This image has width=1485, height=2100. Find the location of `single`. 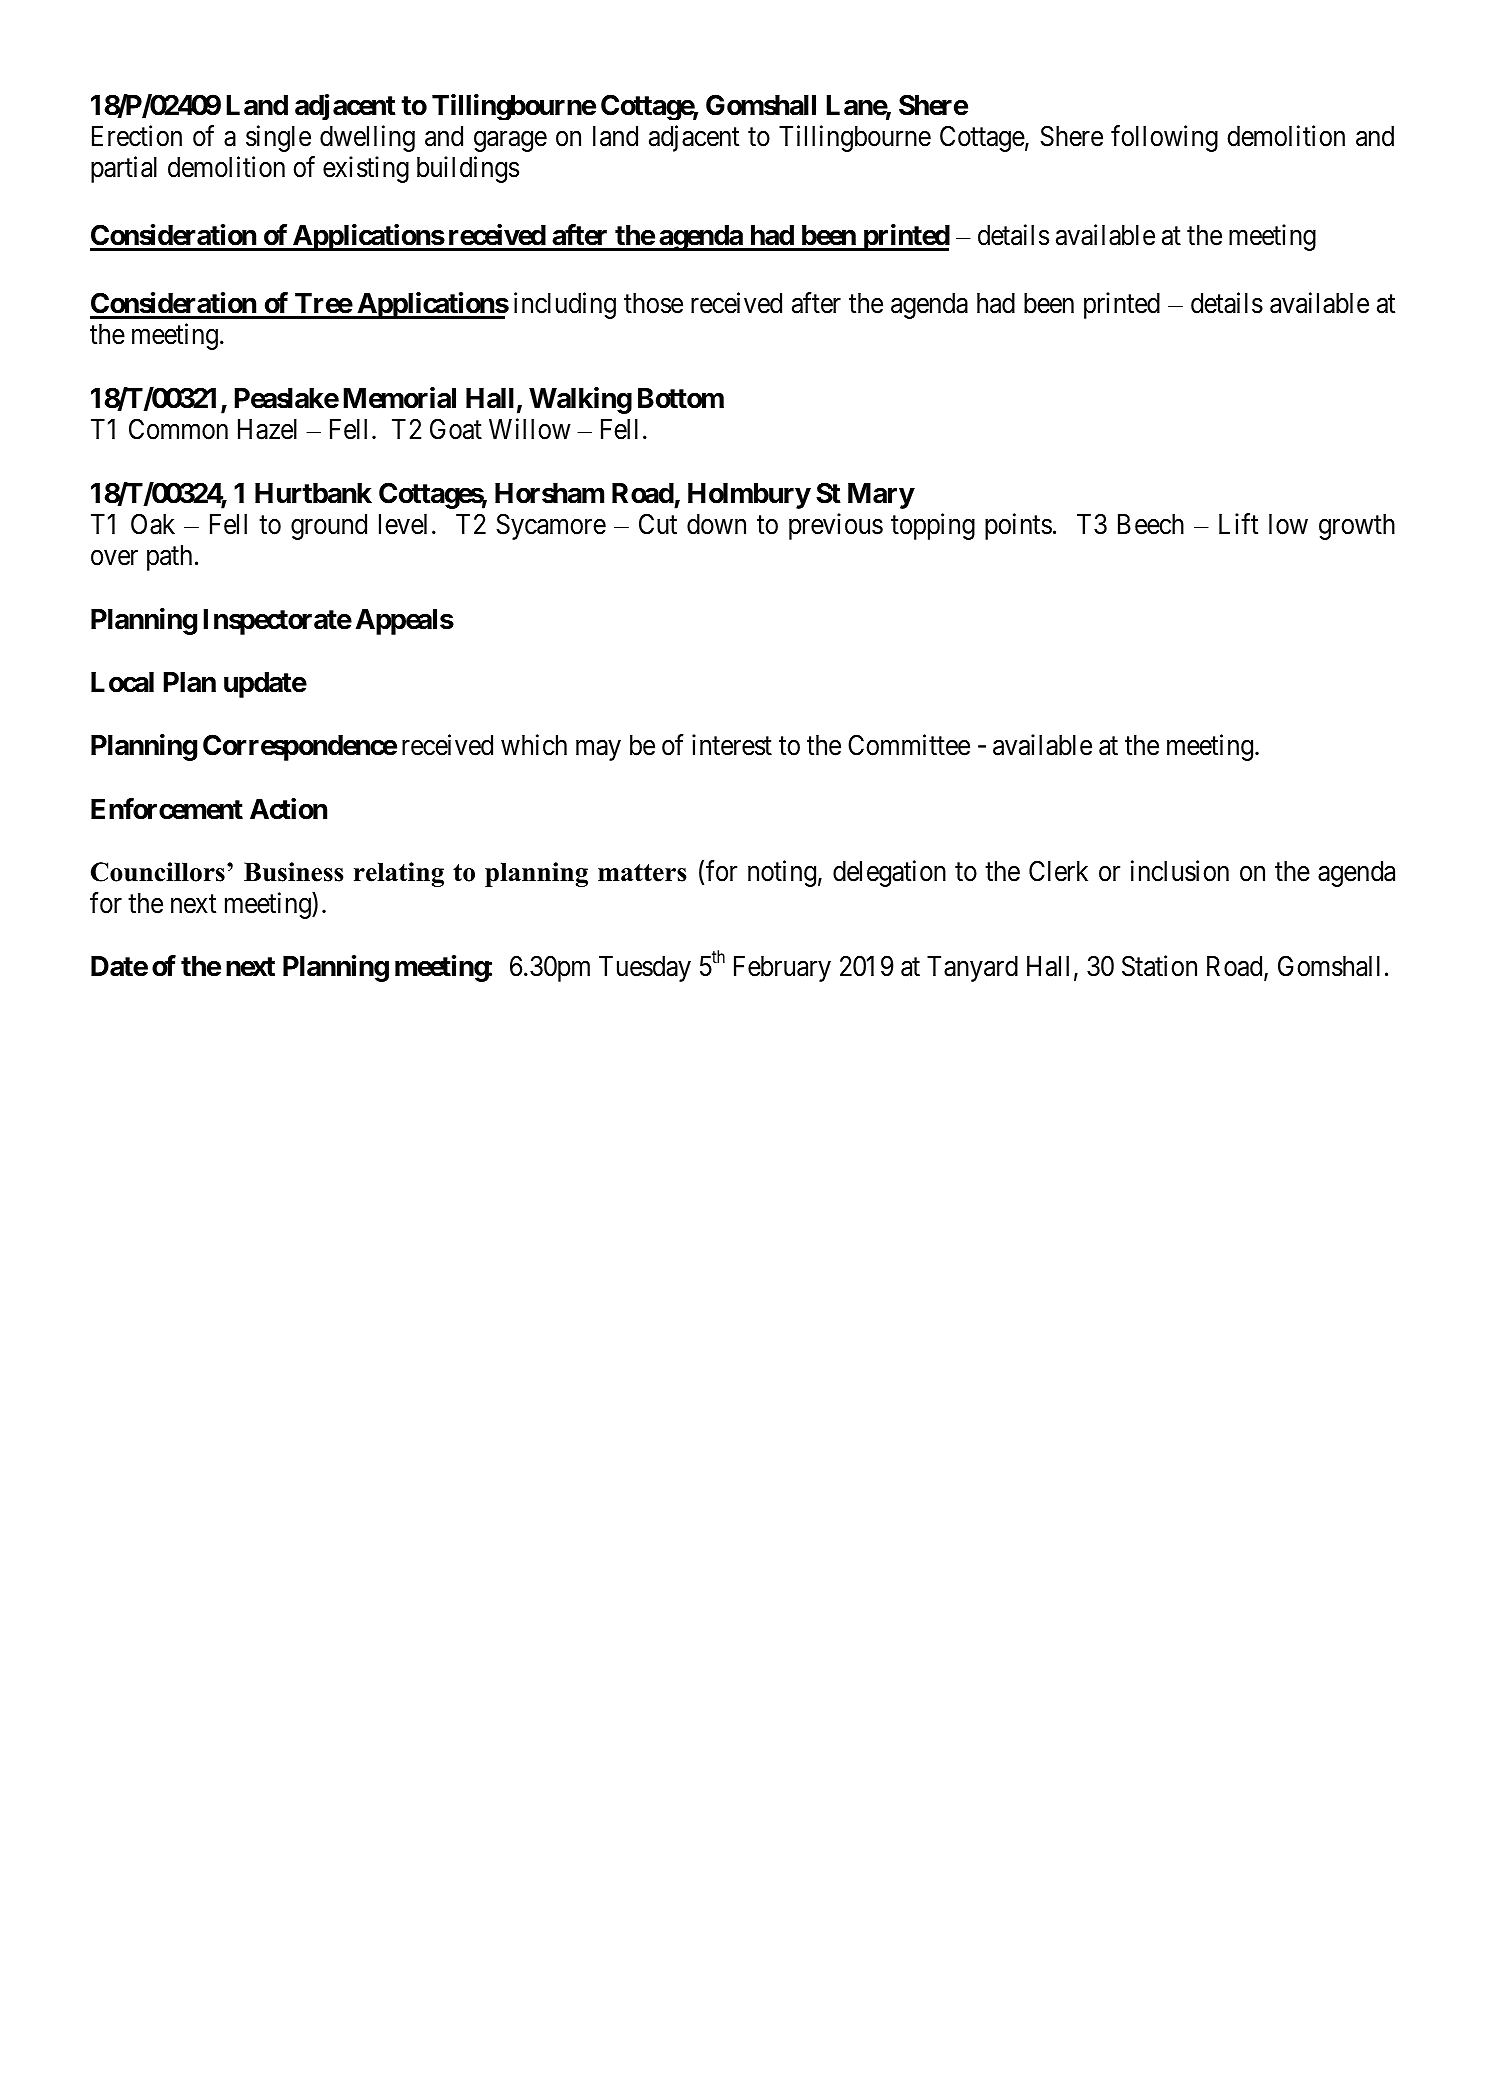

single is located at coordinates (278, 138).
